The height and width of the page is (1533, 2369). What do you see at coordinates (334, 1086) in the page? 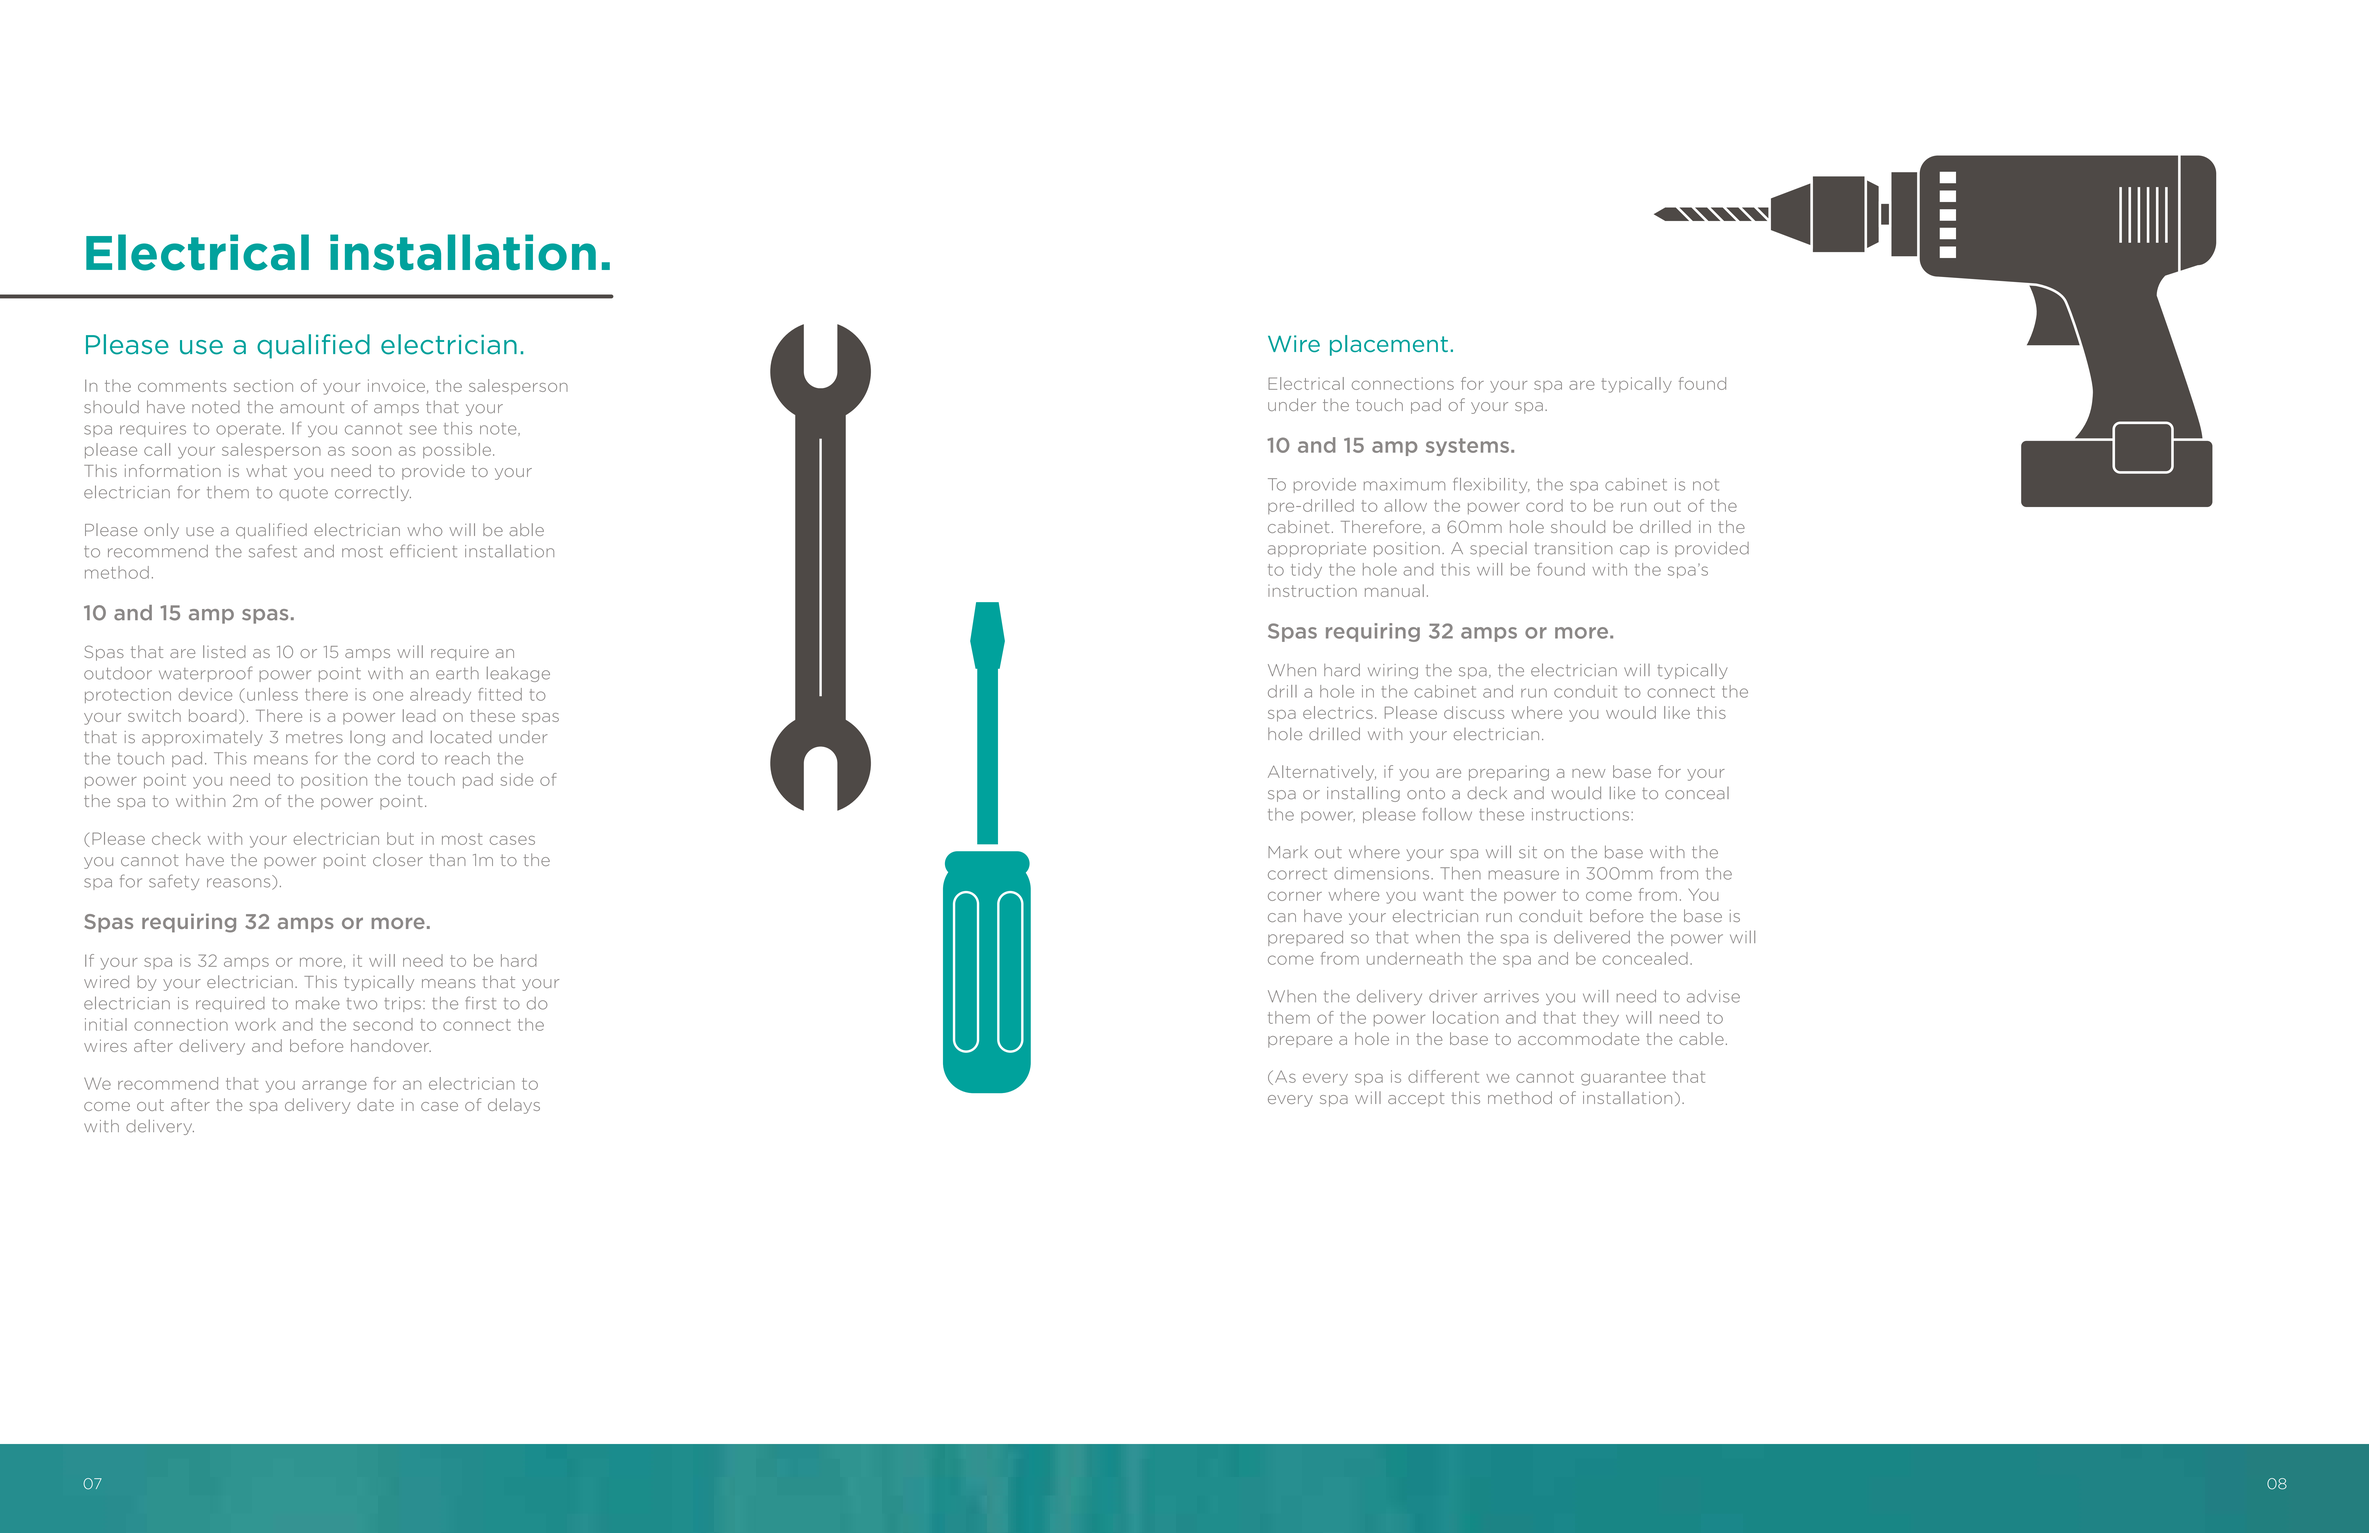
I see `arrange` at bounding box center [334, 1086].
